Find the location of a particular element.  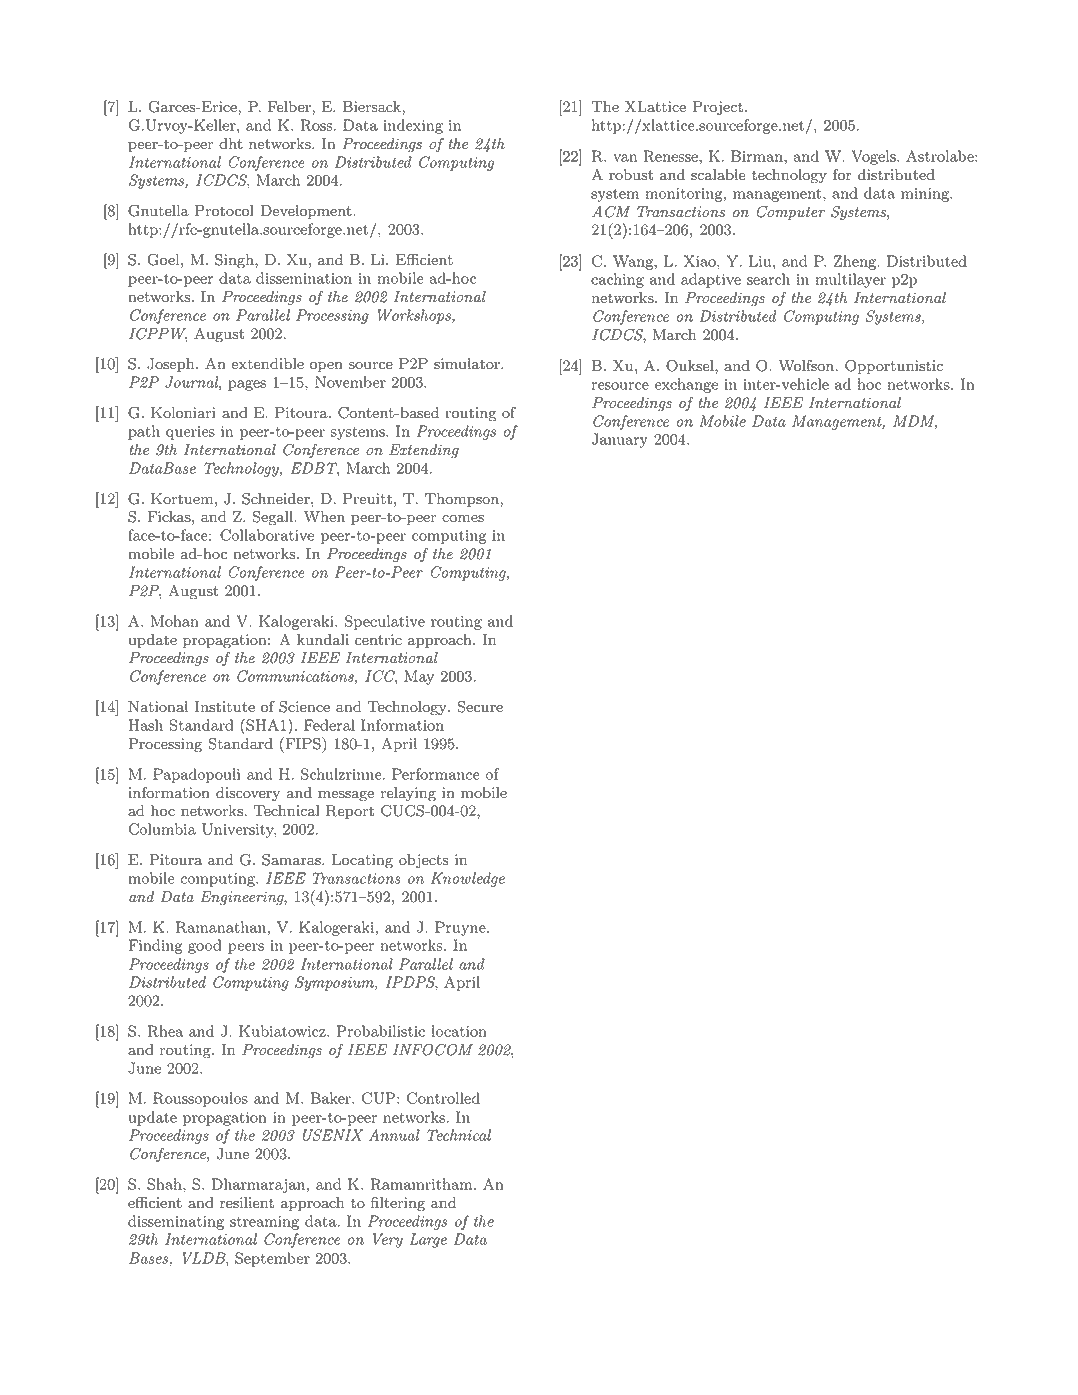

Vogels is located at coordinates (874, 157).
